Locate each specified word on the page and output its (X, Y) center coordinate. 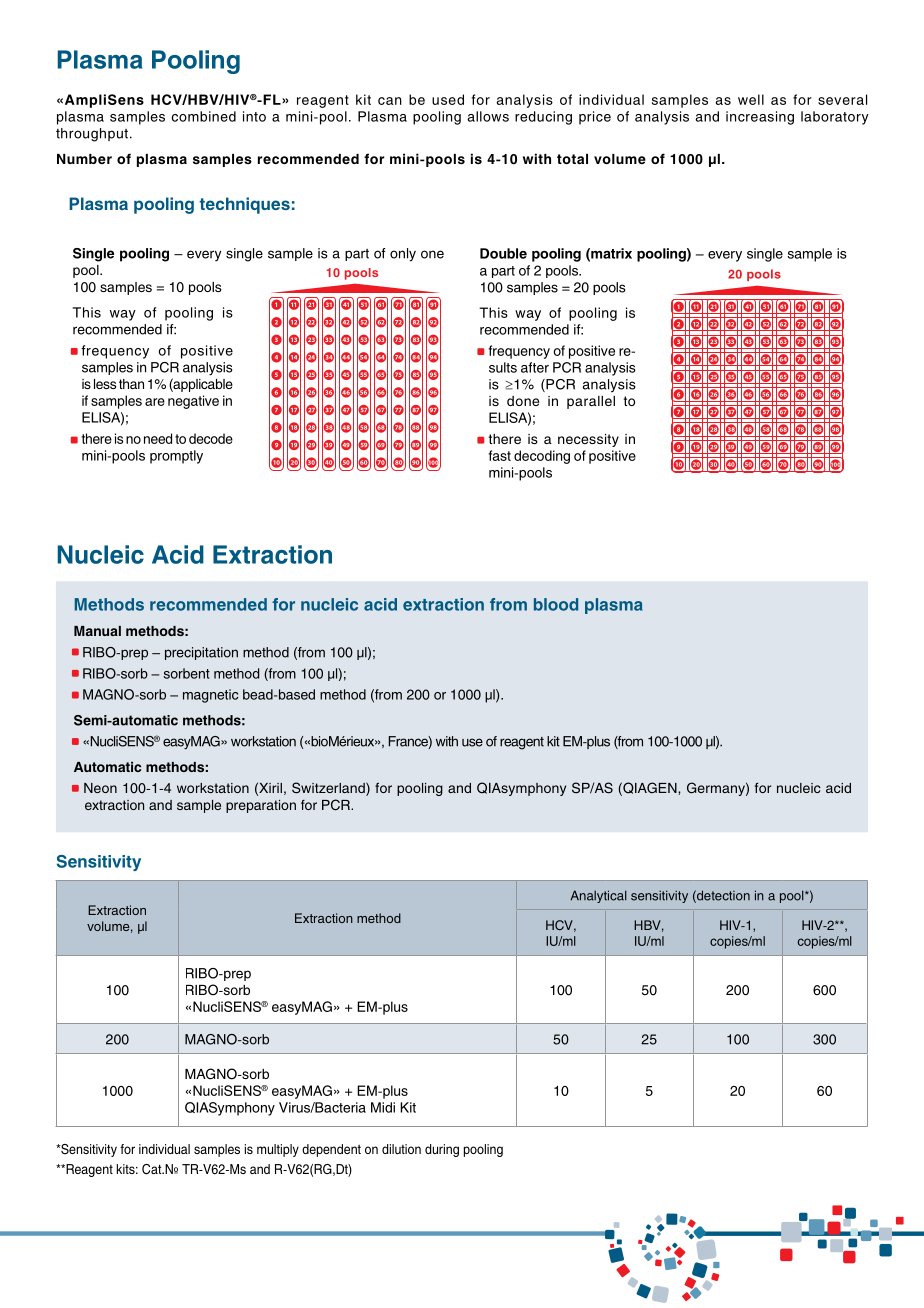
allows (488, 116)
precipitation (201, 653)
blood (556, 604)
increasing (760, 118)
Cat (153, 1169)
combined (204, 116)
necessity (588, 440)
